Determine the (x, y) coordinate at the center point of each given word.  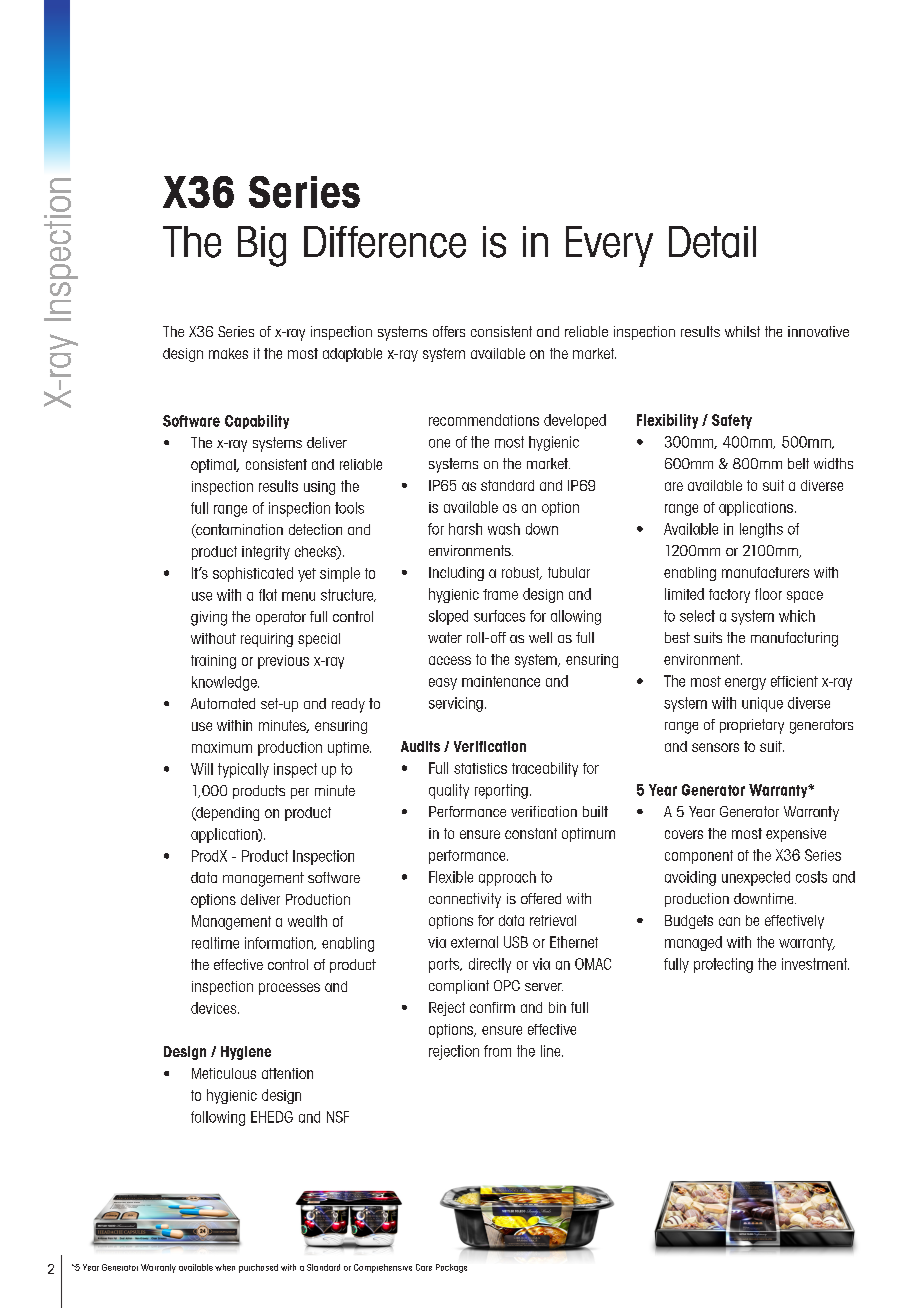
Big (262, 246)
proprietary (752, 726)
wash (504, 529)
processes (289, 989)
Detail (712, 242)
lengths (761, 530)
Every (609, 246)
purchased (258, 1268)
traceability (545, 769)
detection (315, 529)
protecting (723, 965)
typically (243, 770)
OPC (507, 985)
